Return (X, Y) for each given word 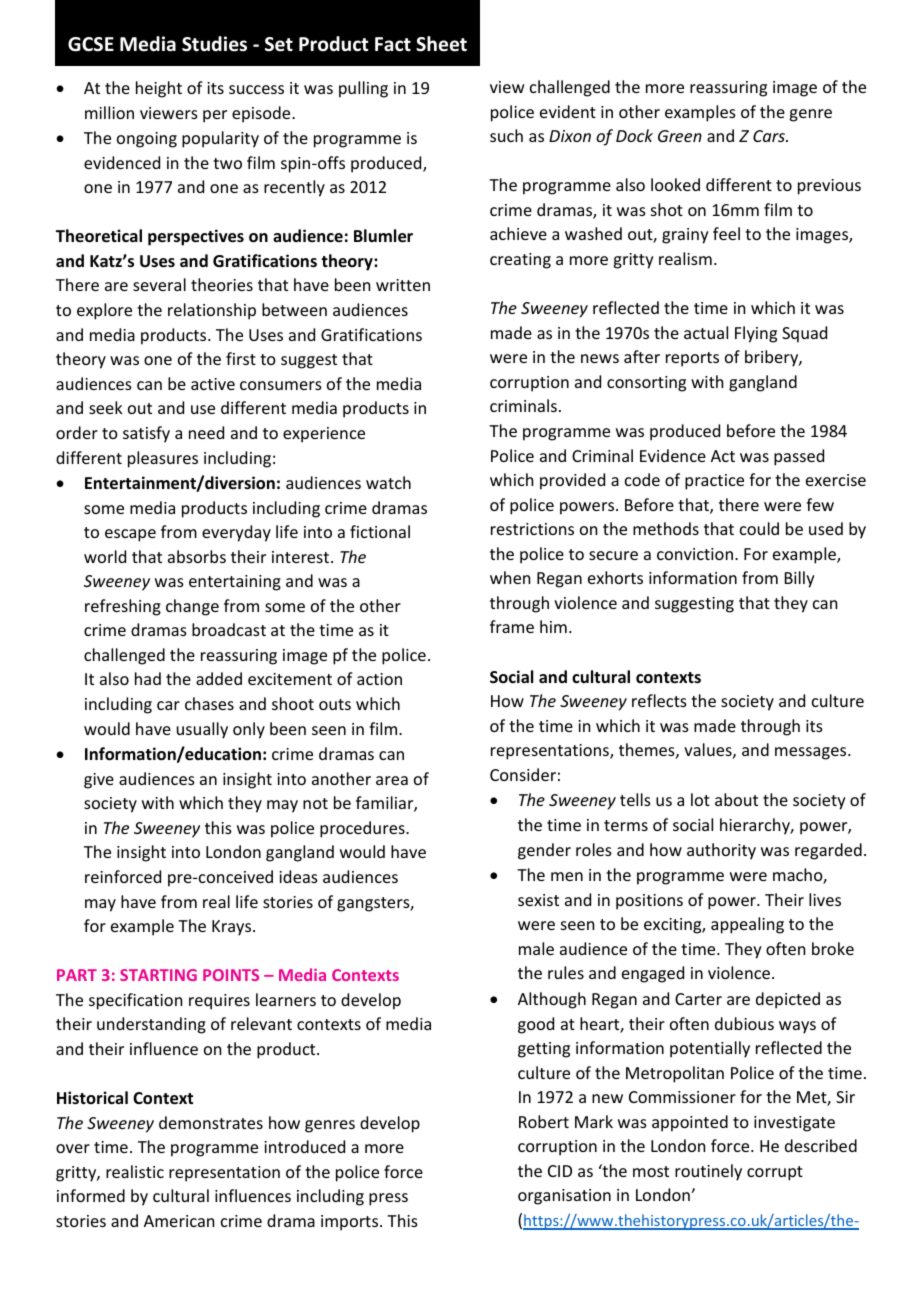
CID (560, 1171)
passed (799, 457)
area (392, 780)
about (736, 799)
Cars (770, 136)
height (159, 89)
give (99, 781)
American (179, 1221)
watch (388, 482)
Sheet (441, 44)
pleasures (163, 459)
